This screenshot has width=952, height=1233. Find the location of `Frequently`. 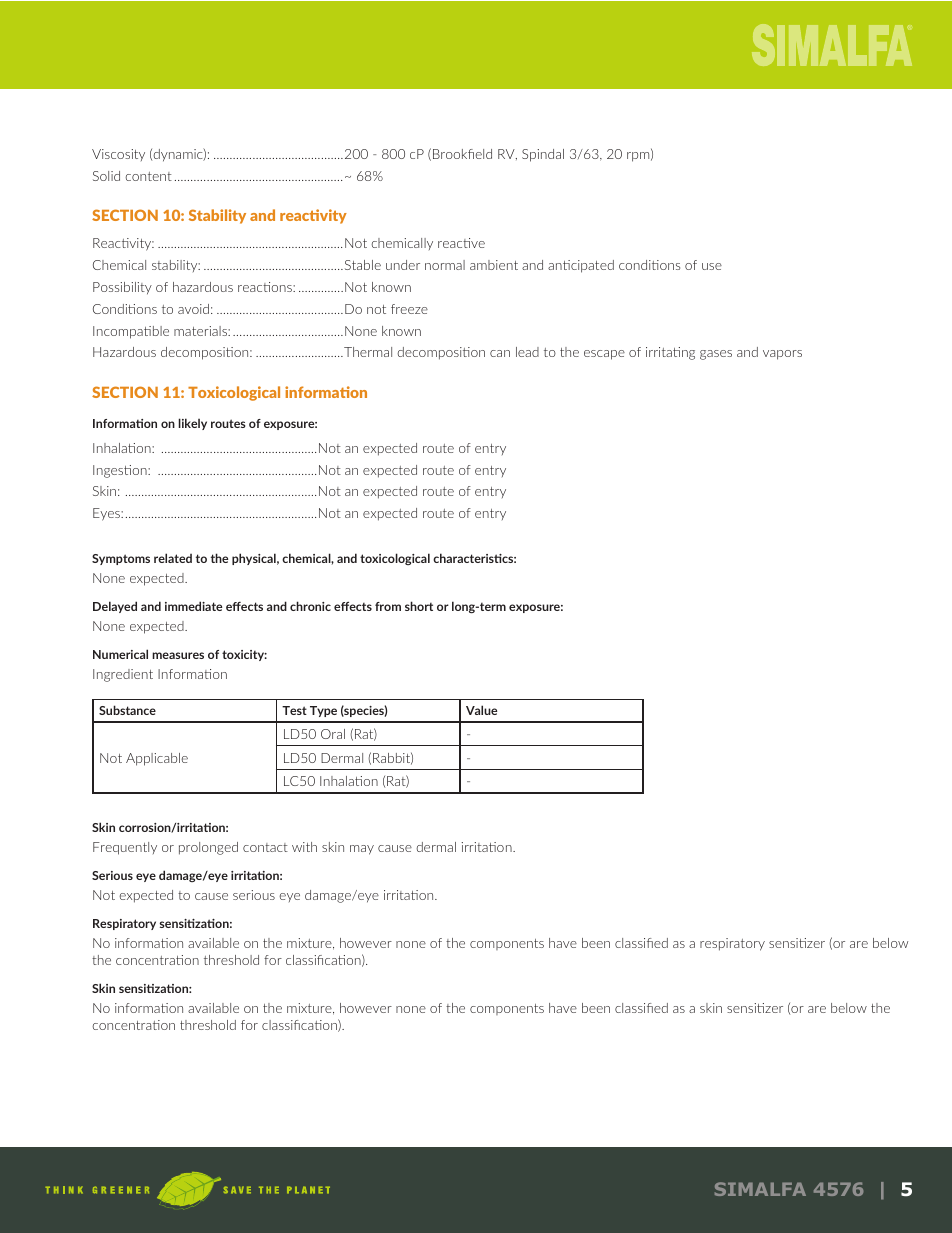

Frequently is located at coordinates (125, 848).
